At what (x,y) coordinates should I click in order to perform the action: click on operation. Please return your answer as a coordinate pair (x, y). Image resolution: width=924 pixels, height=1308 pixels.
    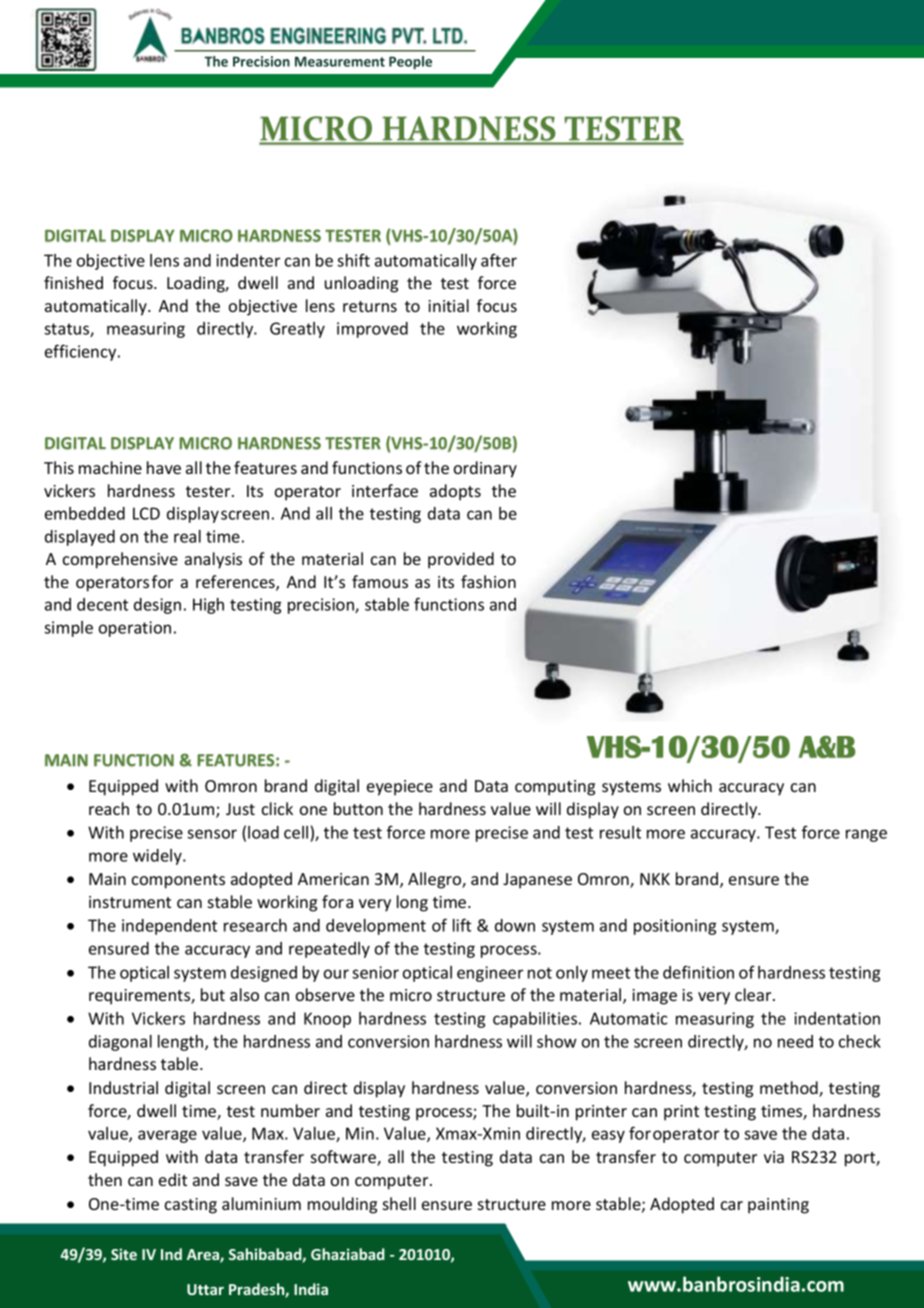
    Looking at the image, I should click on (135, 629).
